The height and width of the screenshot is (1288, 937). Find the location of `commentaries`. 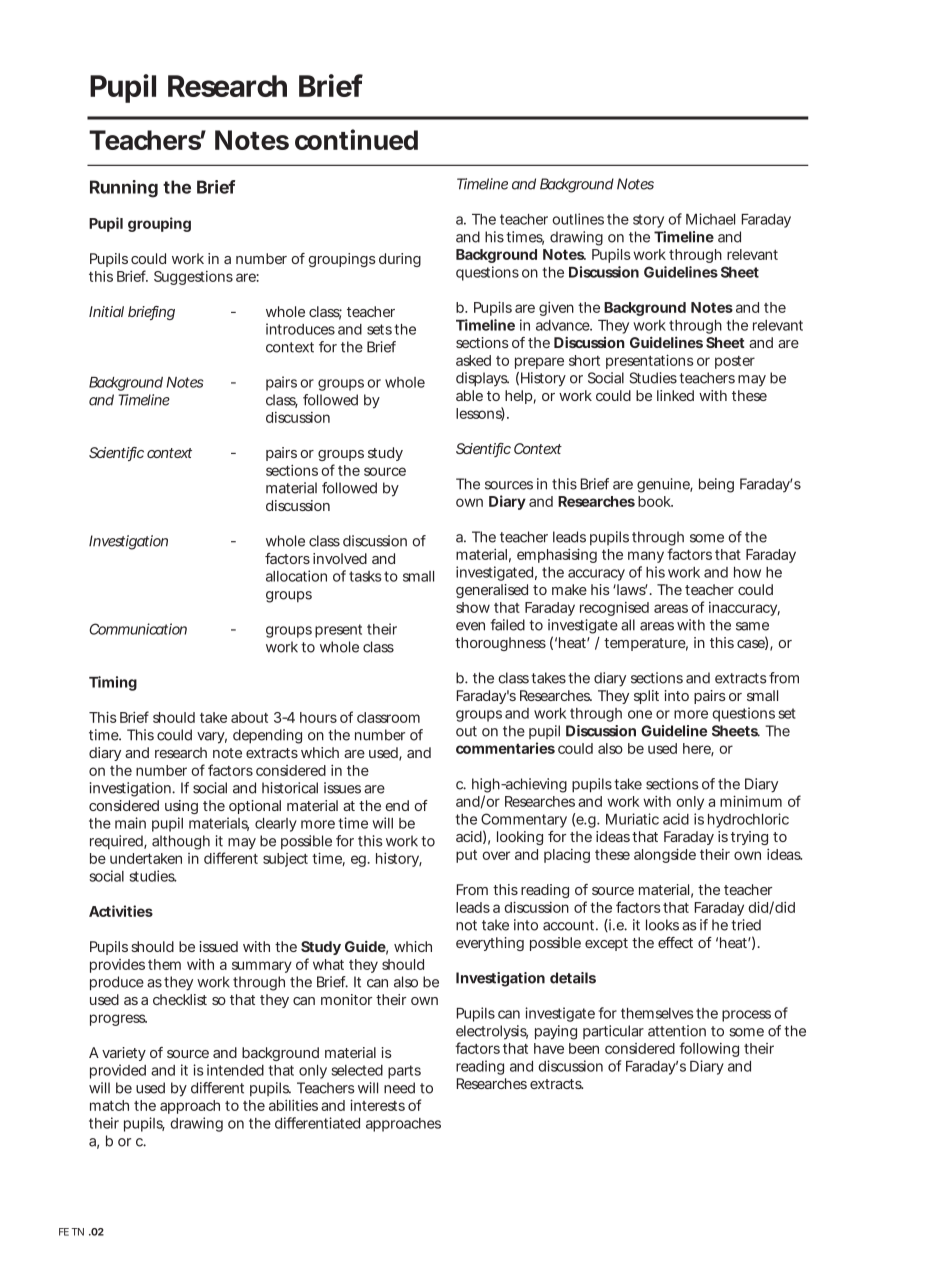

commentaries is located at coordinates (505, 748).
